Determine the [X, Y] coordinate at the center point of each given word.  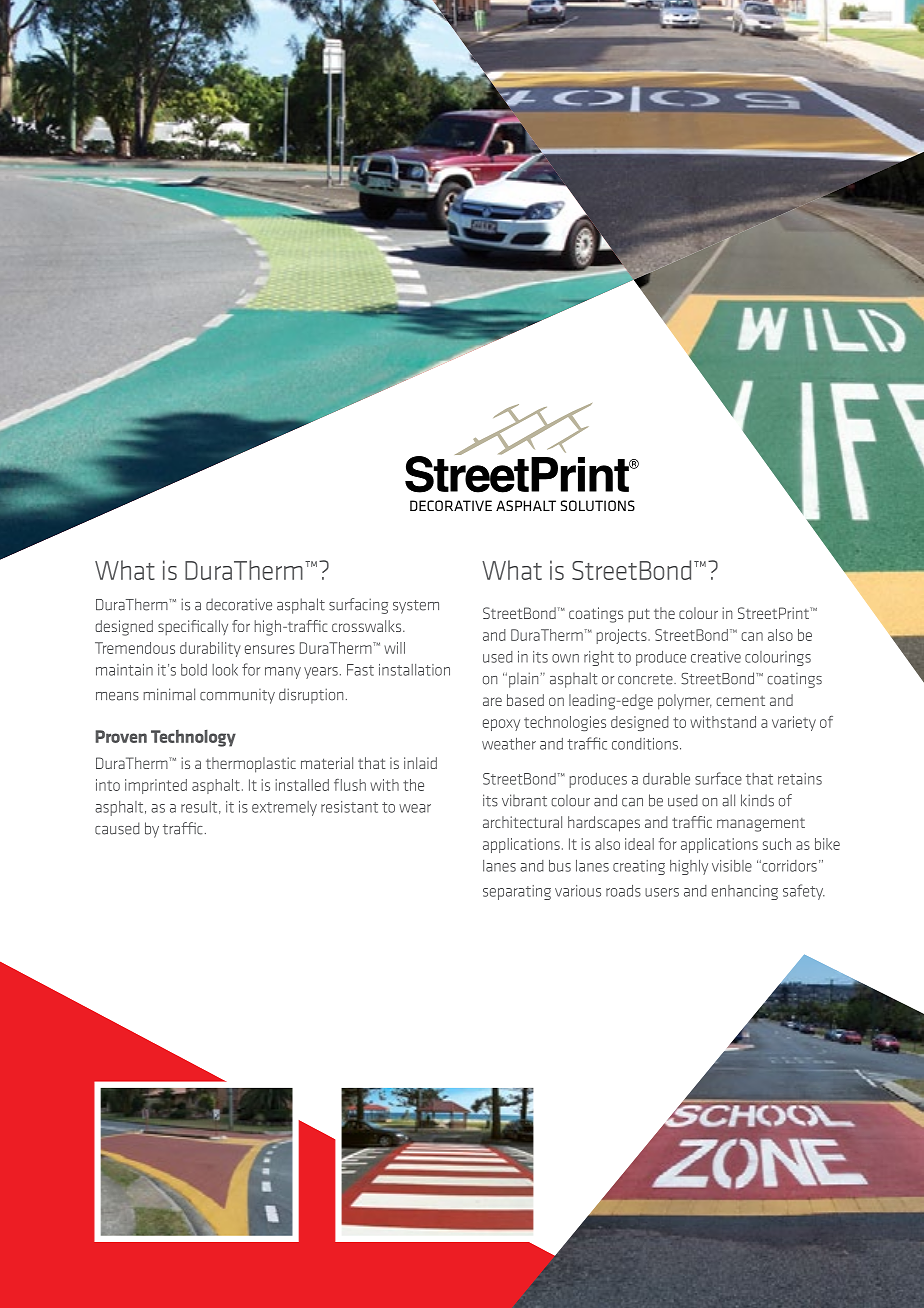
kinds [757, 800]
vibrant [524, 800]
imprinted [156, 786]
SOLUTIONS [598, 505]
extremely [284, 808]
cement [740, 701]
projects [622, 636]
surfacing [358, 606]
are [492, 701]
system [416, 607]
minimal [169, 694]
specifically [193, 627]
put [639, 615]
